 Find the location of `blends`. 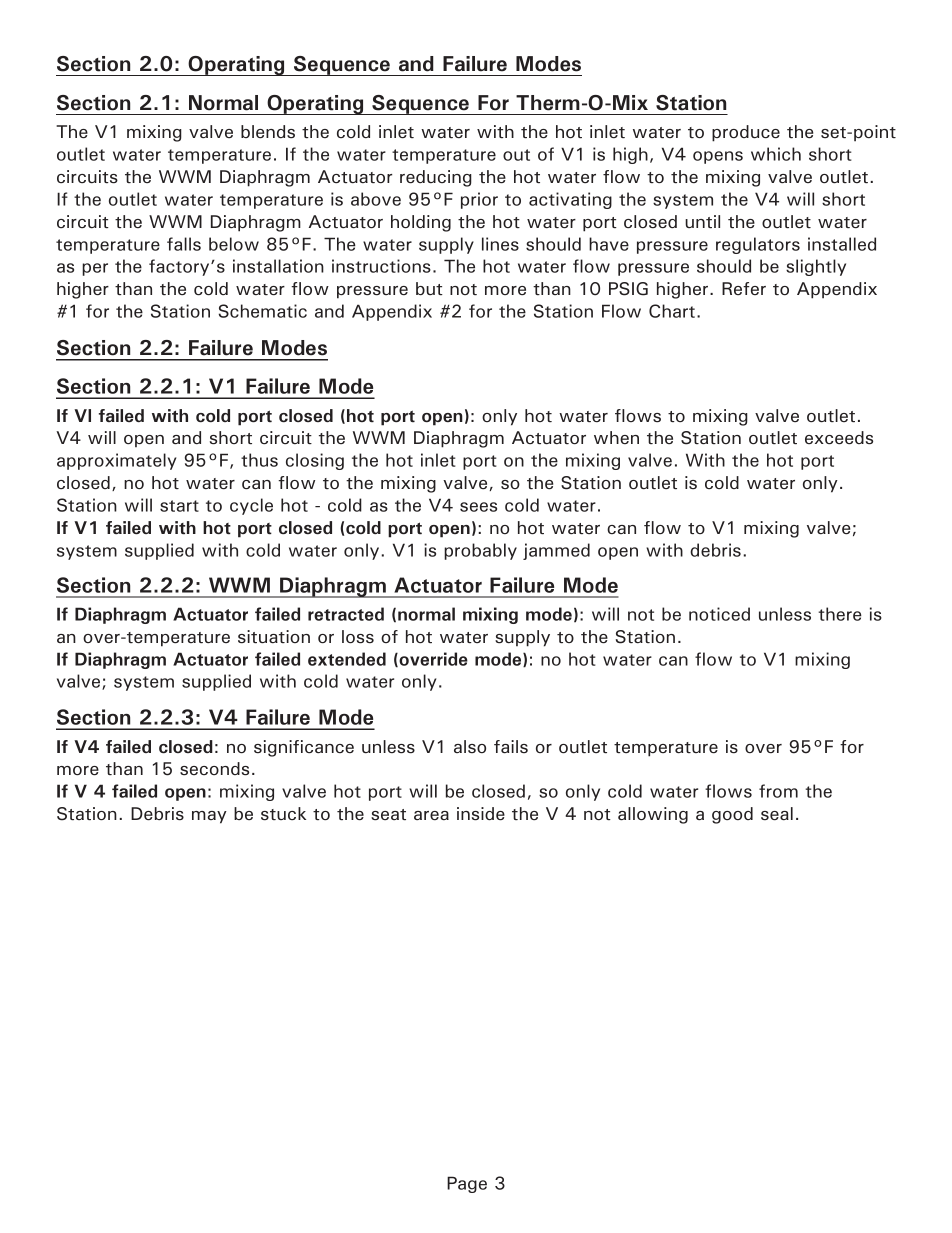

blends is located at coordinates (268, 132).
